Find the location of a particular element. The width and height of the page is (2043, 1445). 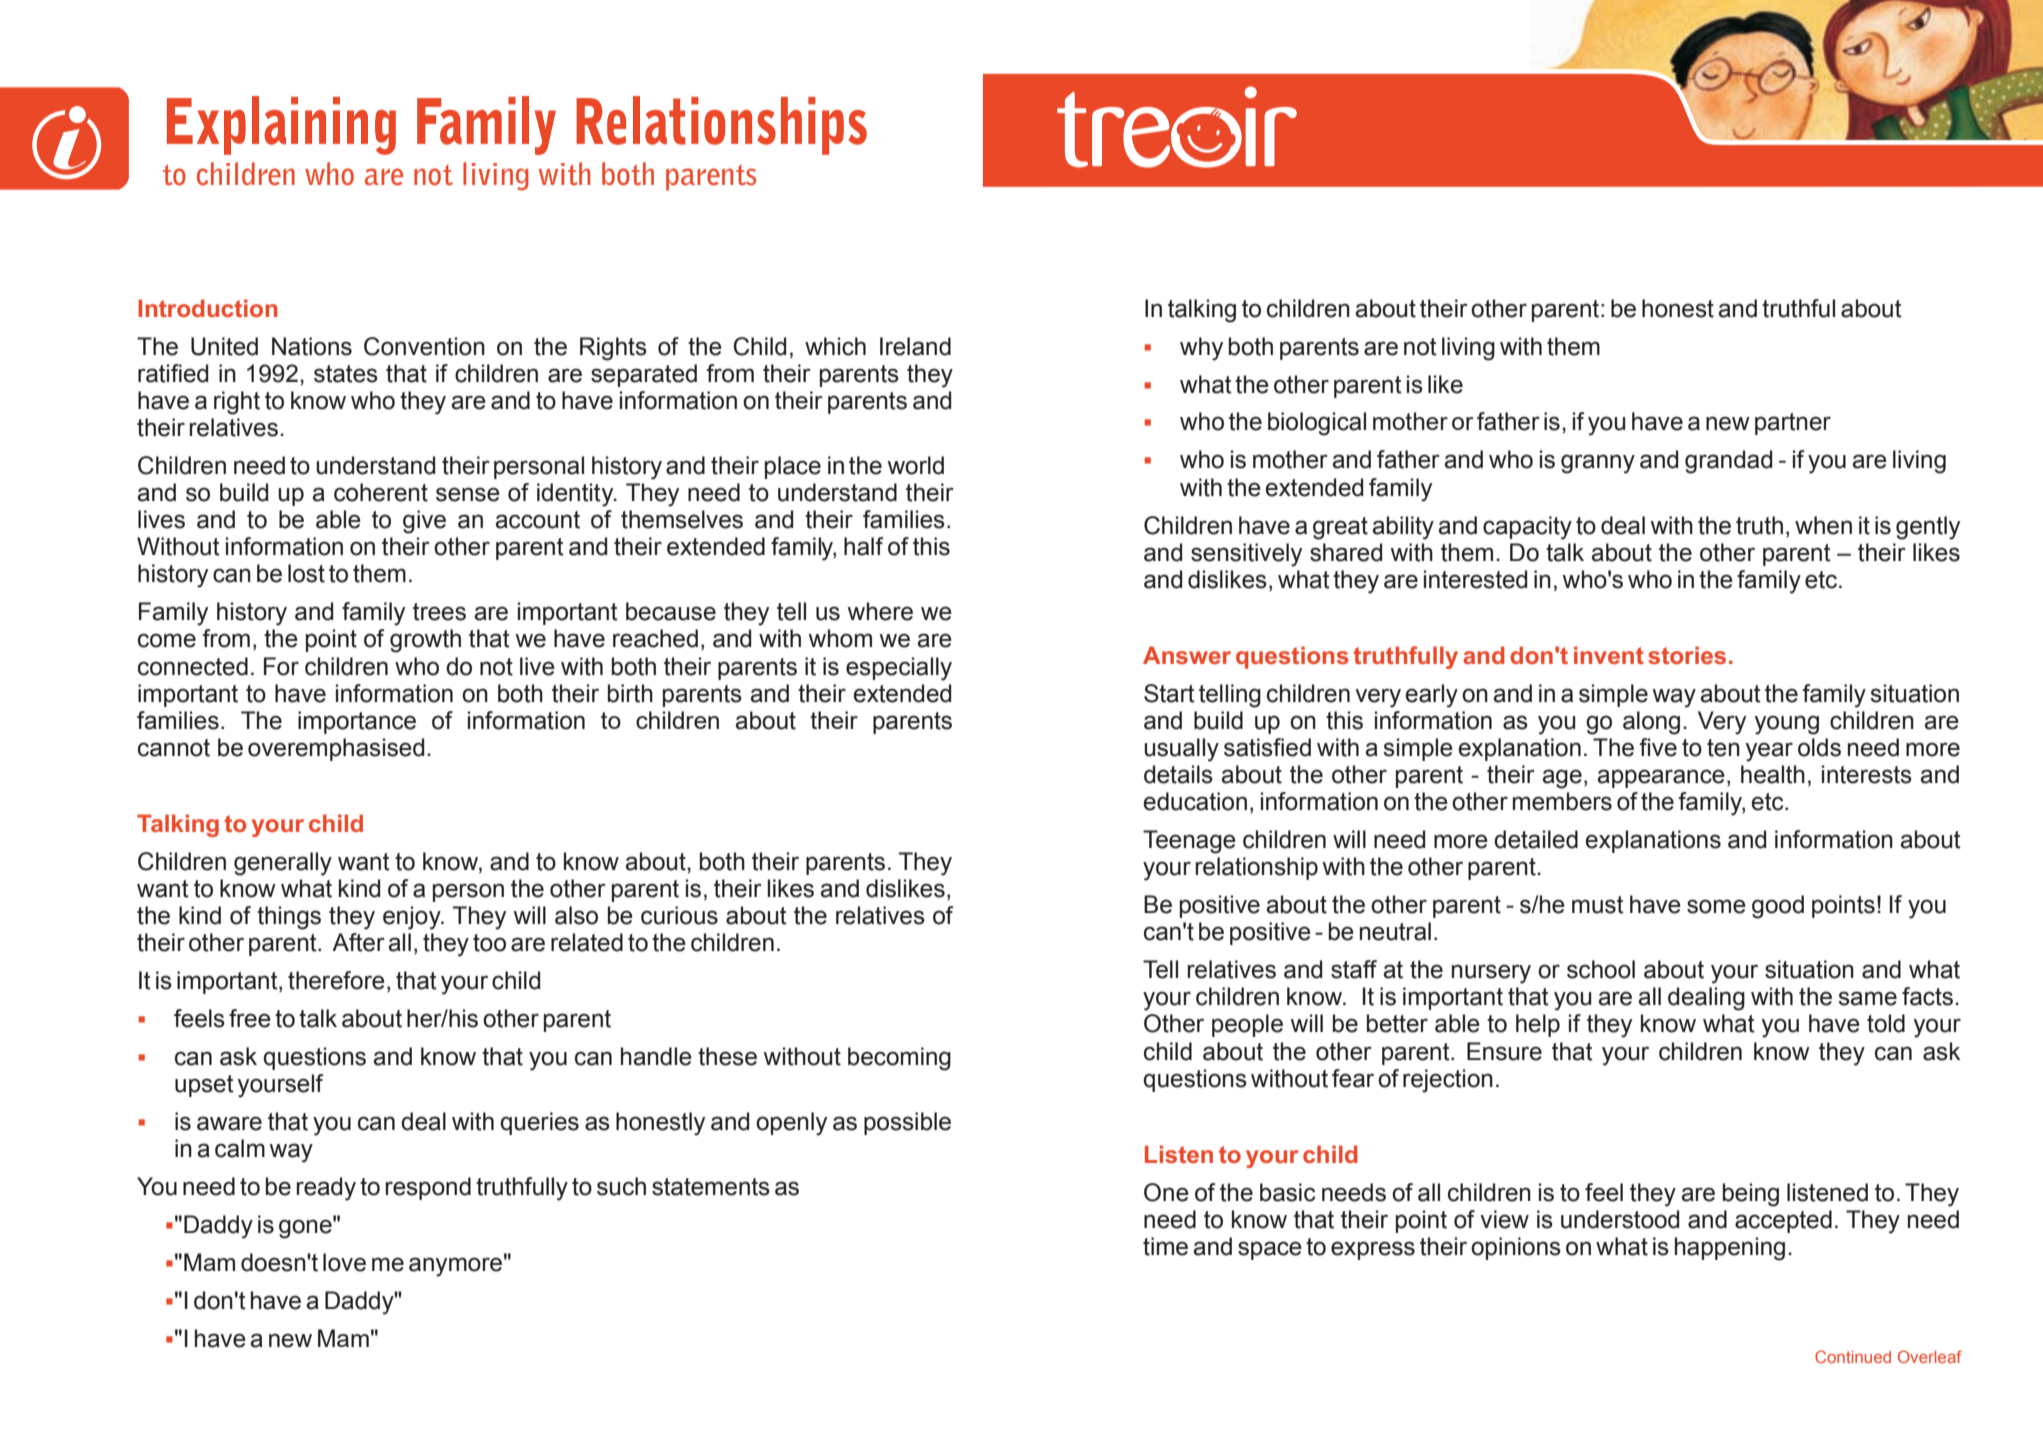

year is located at coordinates (1769, 752).
